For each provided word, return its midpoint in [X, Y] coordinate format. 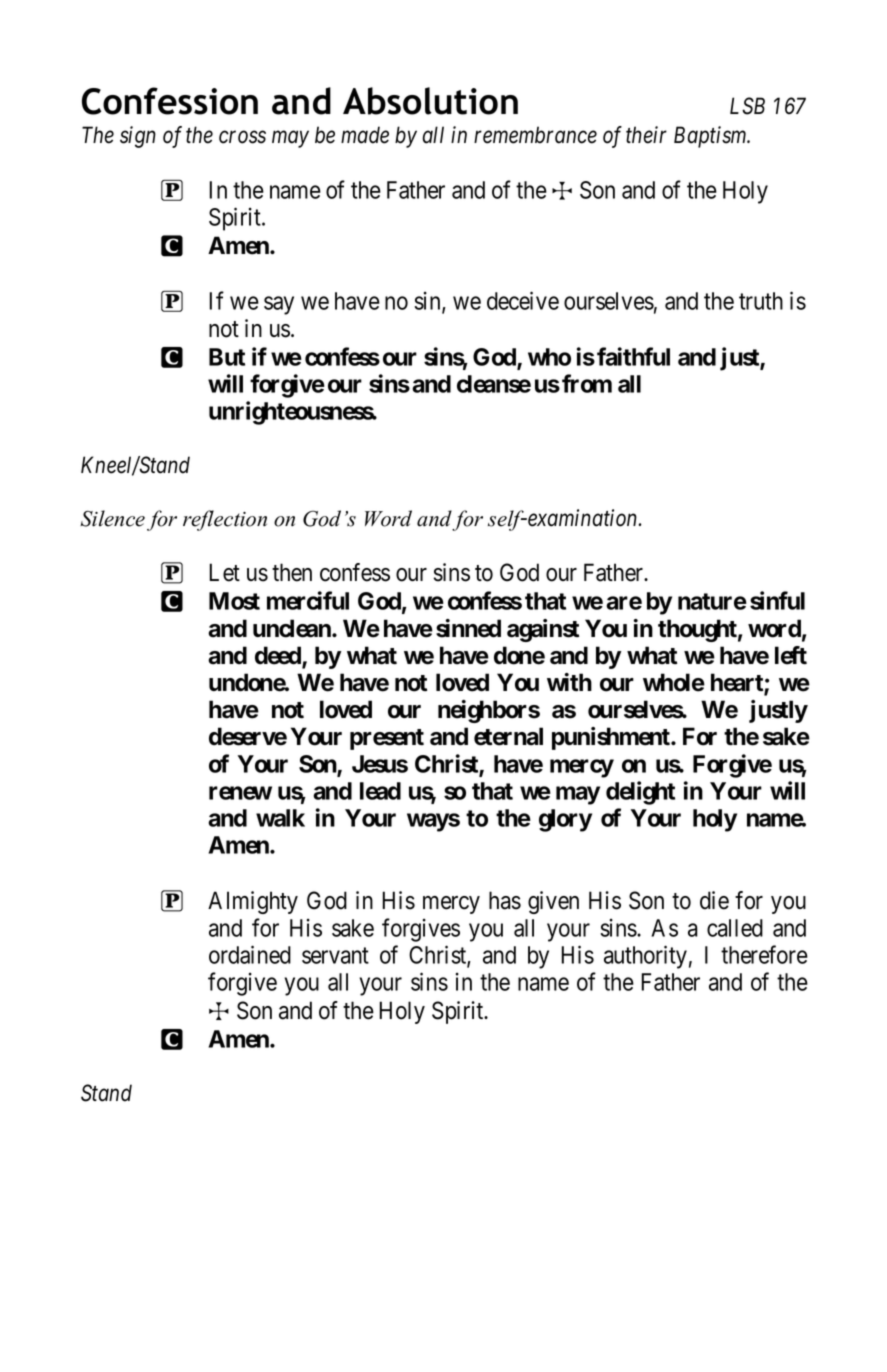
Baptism [711, 137]
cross [242, 137]
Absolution [430, 101]
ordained [250, 954]
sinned [468, 628]
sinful [777, 600]
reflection [225, 520]
